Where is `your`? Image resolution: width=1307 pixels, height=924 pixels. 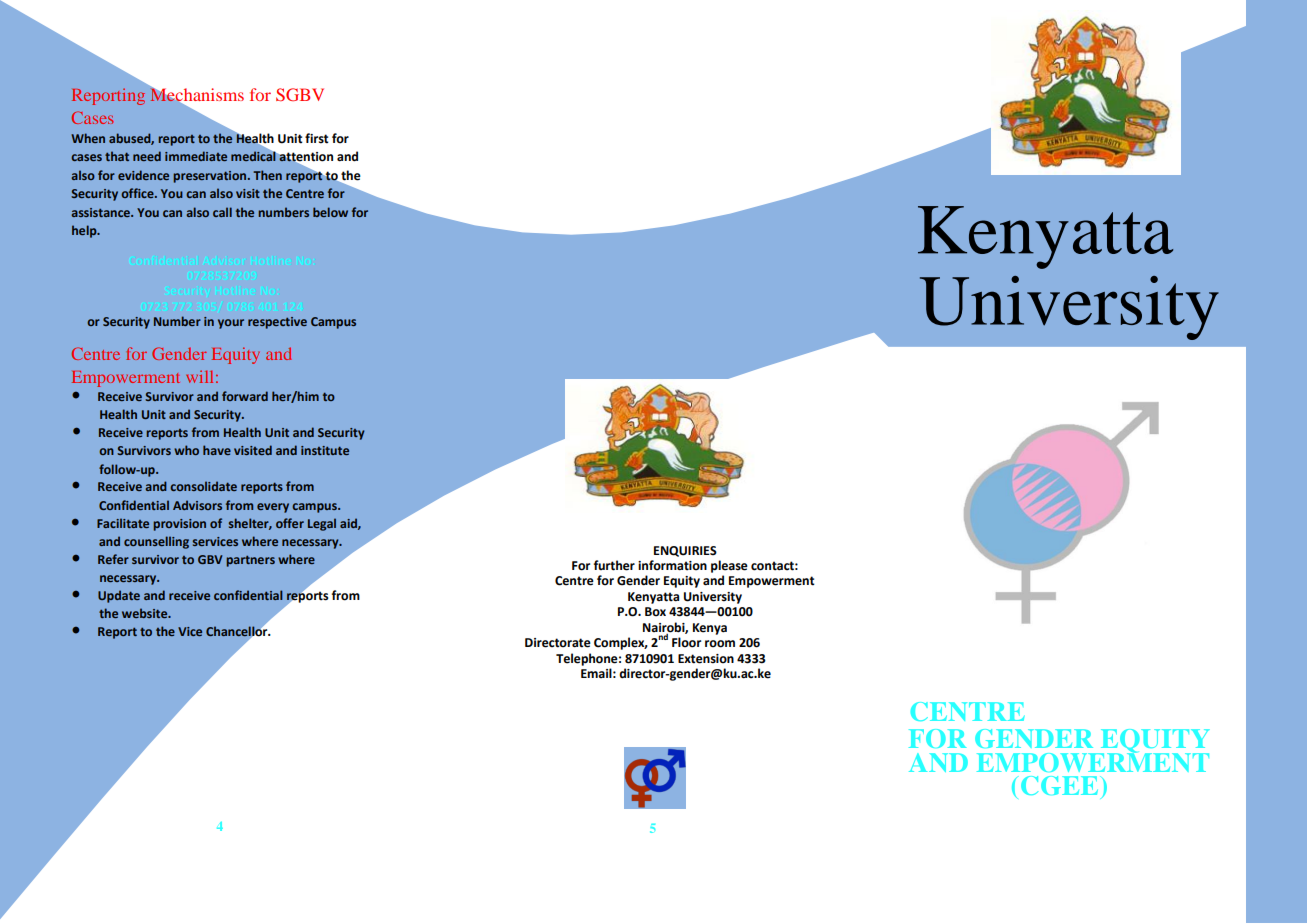 your is located at coordinates (231, 324).
